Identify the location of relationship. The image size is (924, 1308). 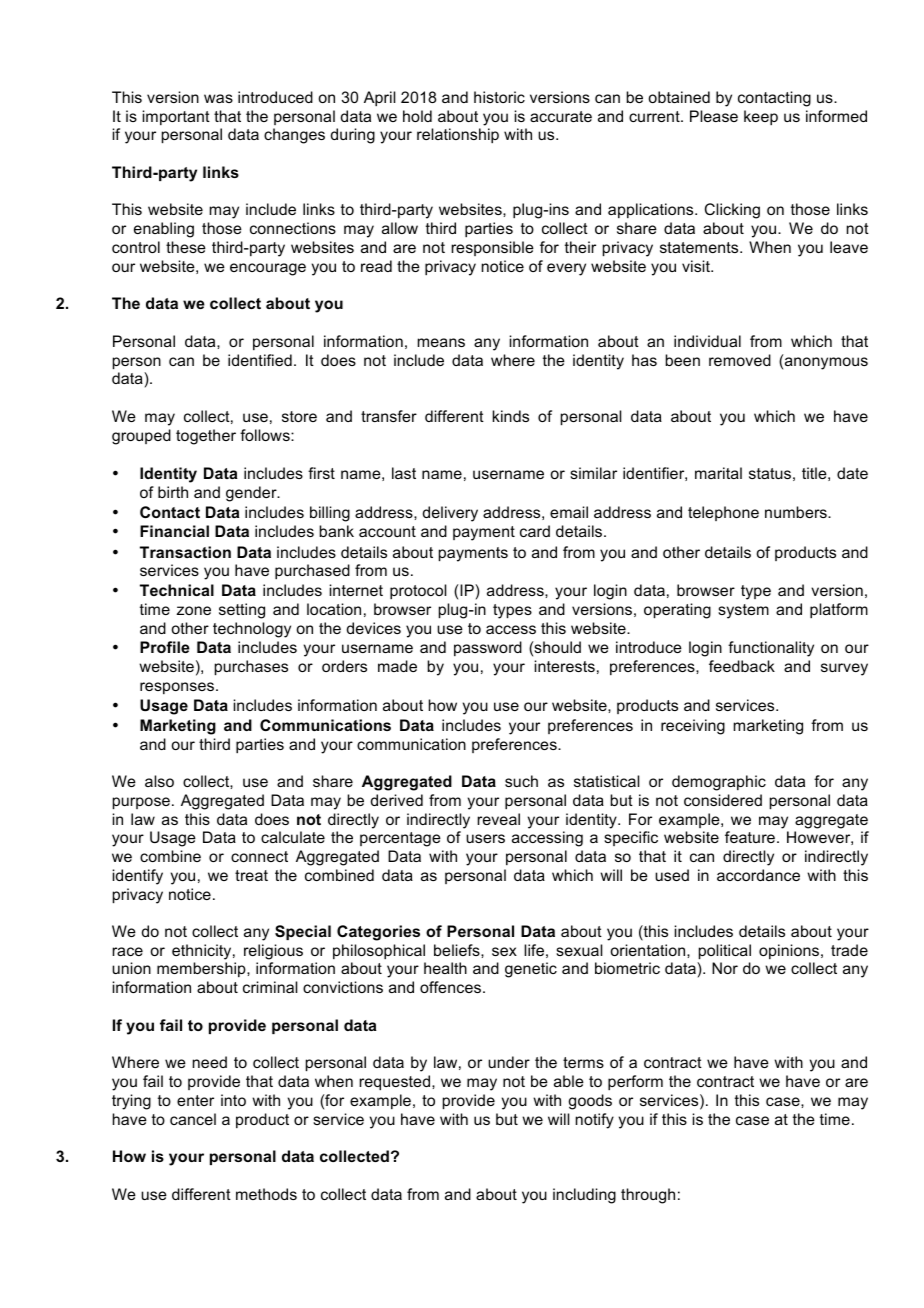
(458, 135).
